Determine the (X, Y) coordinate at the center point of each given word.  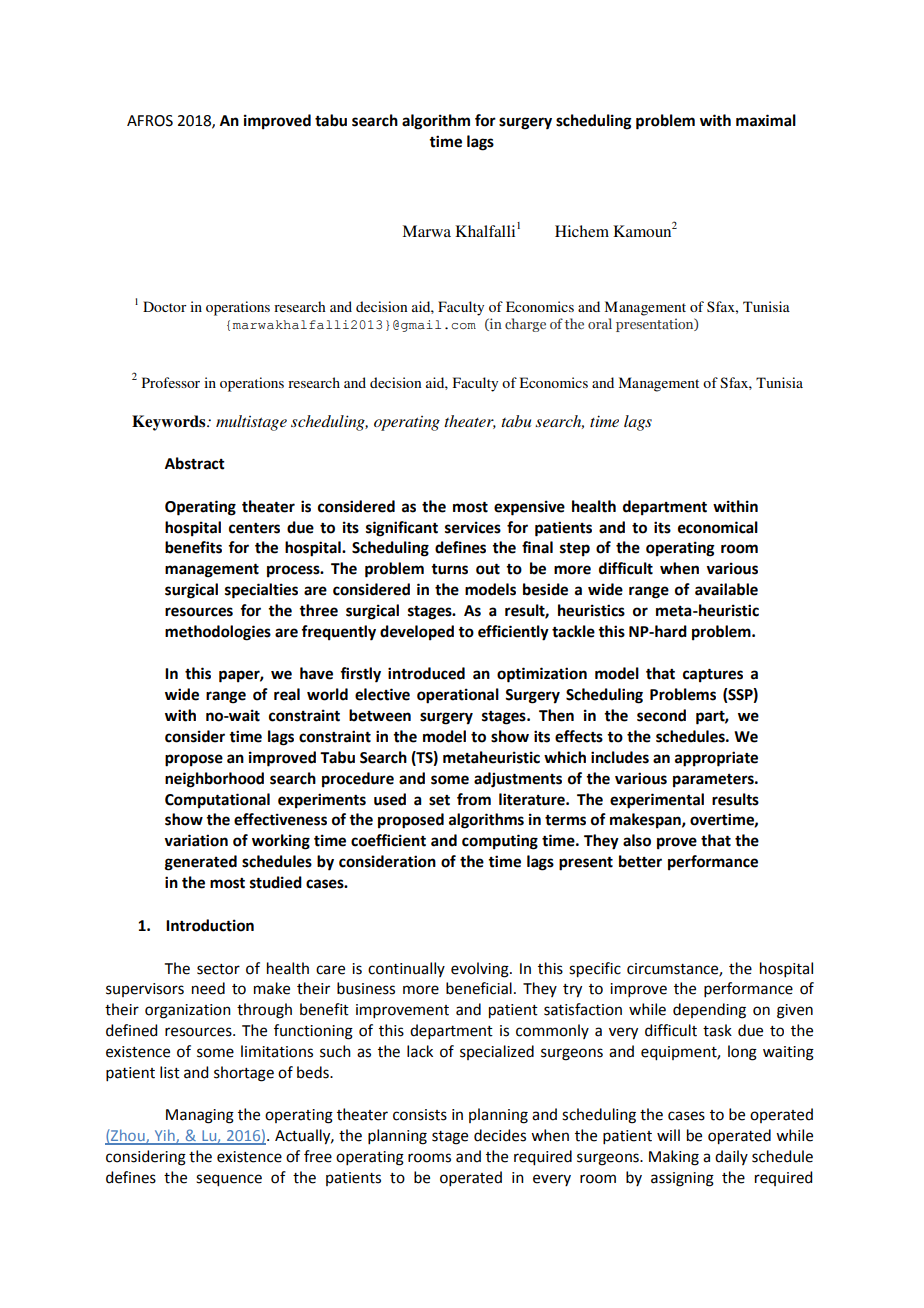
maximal (766, 120)
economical (718, 527)
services (473, 527)
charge (525, 325)
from (474, 799)
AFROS (150, 121)
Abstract (195, 463)
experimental (657, 801)
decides (500, 1135)
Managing (200, 1116)
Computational (217, 801)
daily (731, 1157)
